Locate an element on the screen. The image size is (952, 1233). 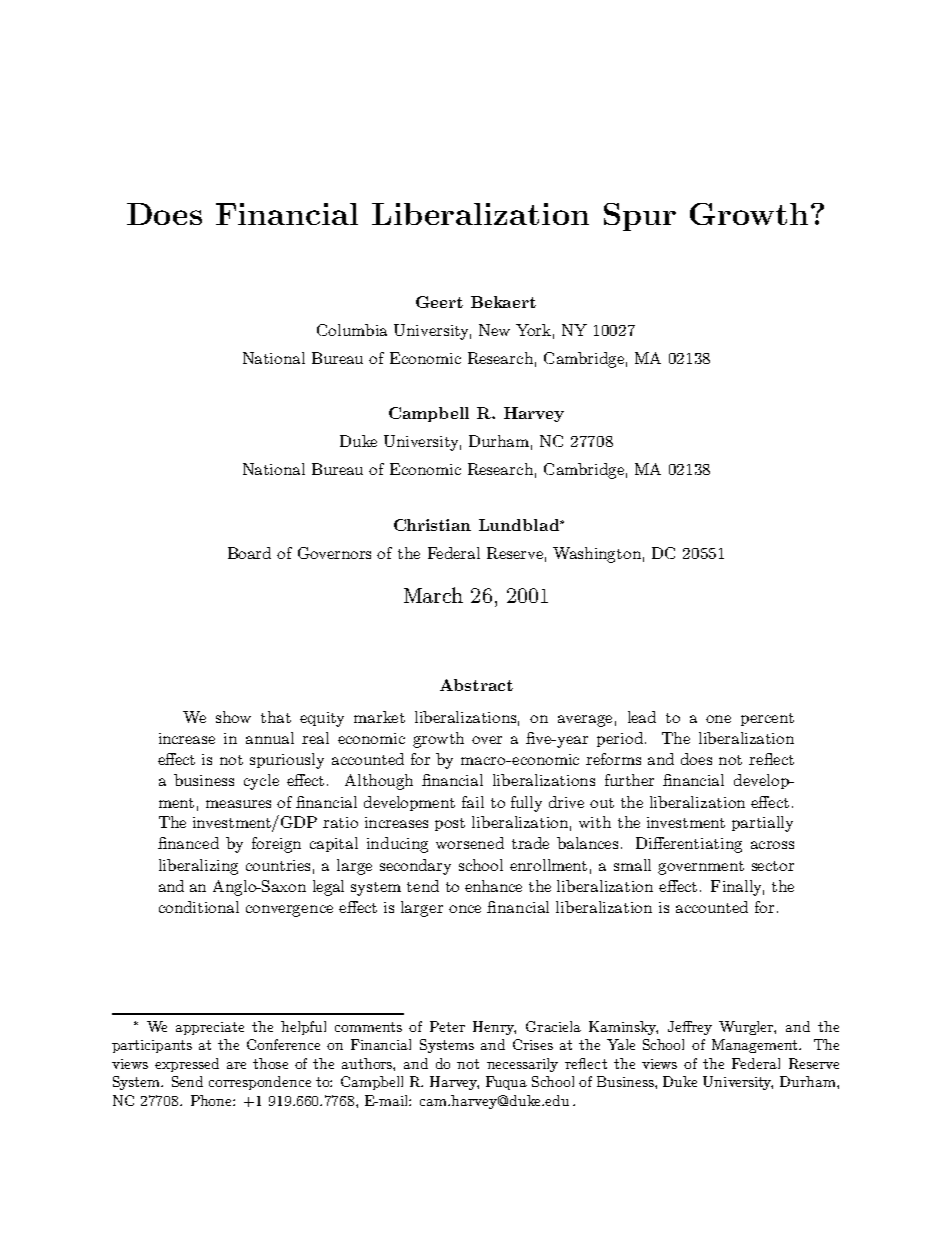
lead is located at coordinates (642, 717).
